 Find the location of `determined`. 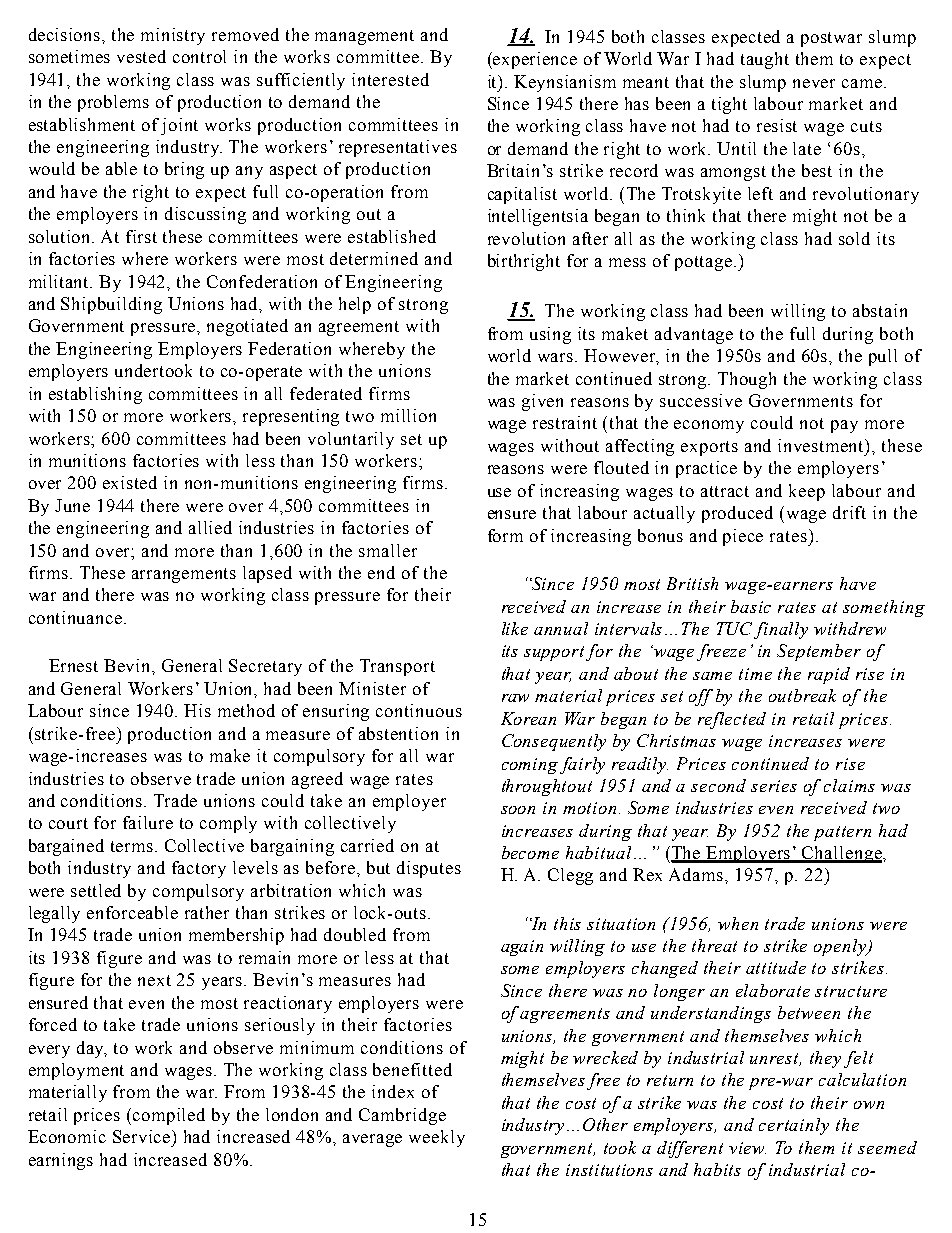

determined is located at coordinates (374, 258).
